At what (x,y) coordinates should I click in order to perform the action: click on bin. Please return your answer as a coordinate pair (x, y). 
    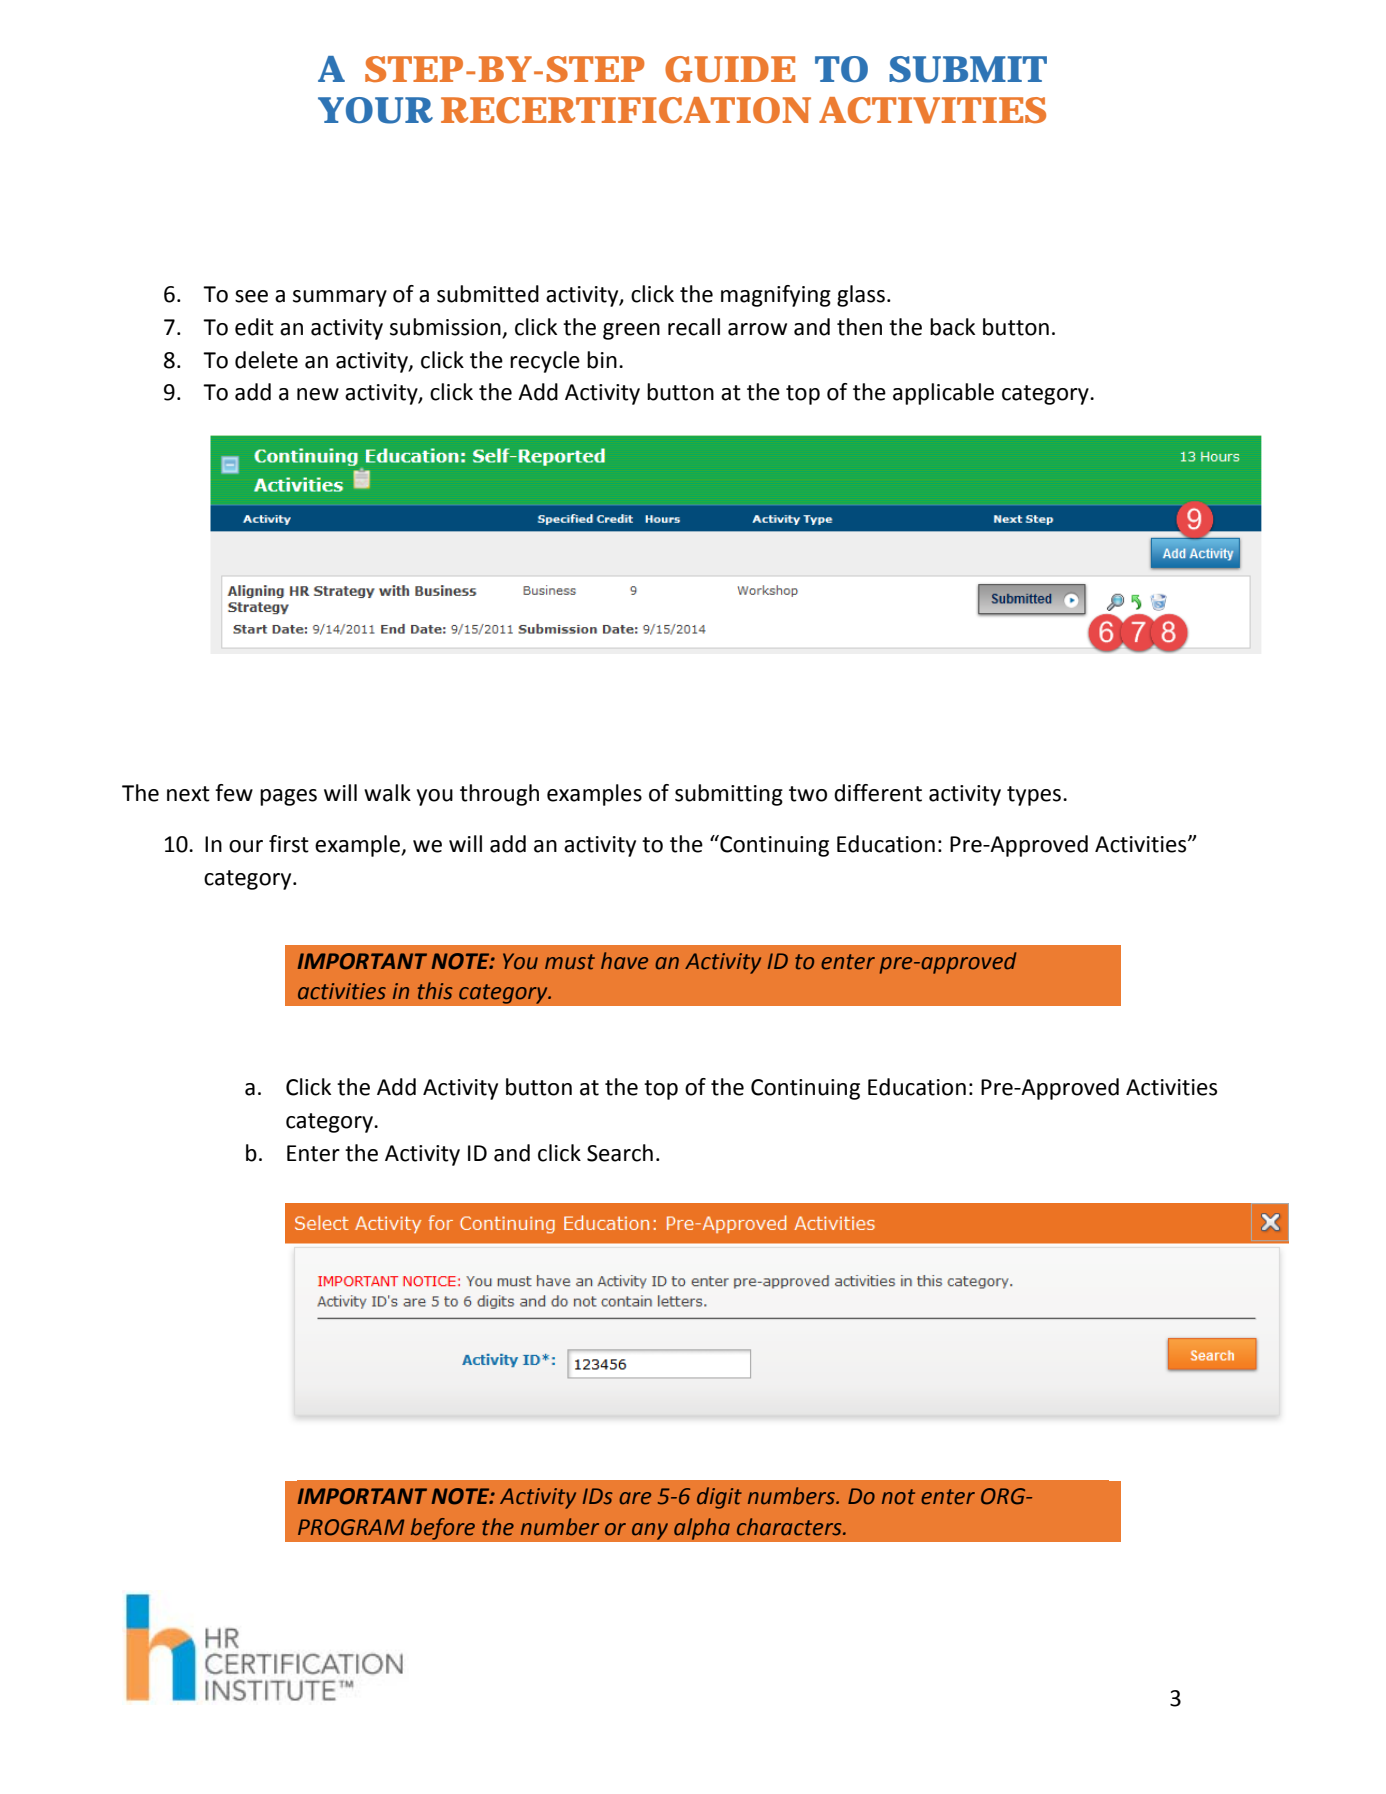
    Looking at the image, I should click on (602, 360).
